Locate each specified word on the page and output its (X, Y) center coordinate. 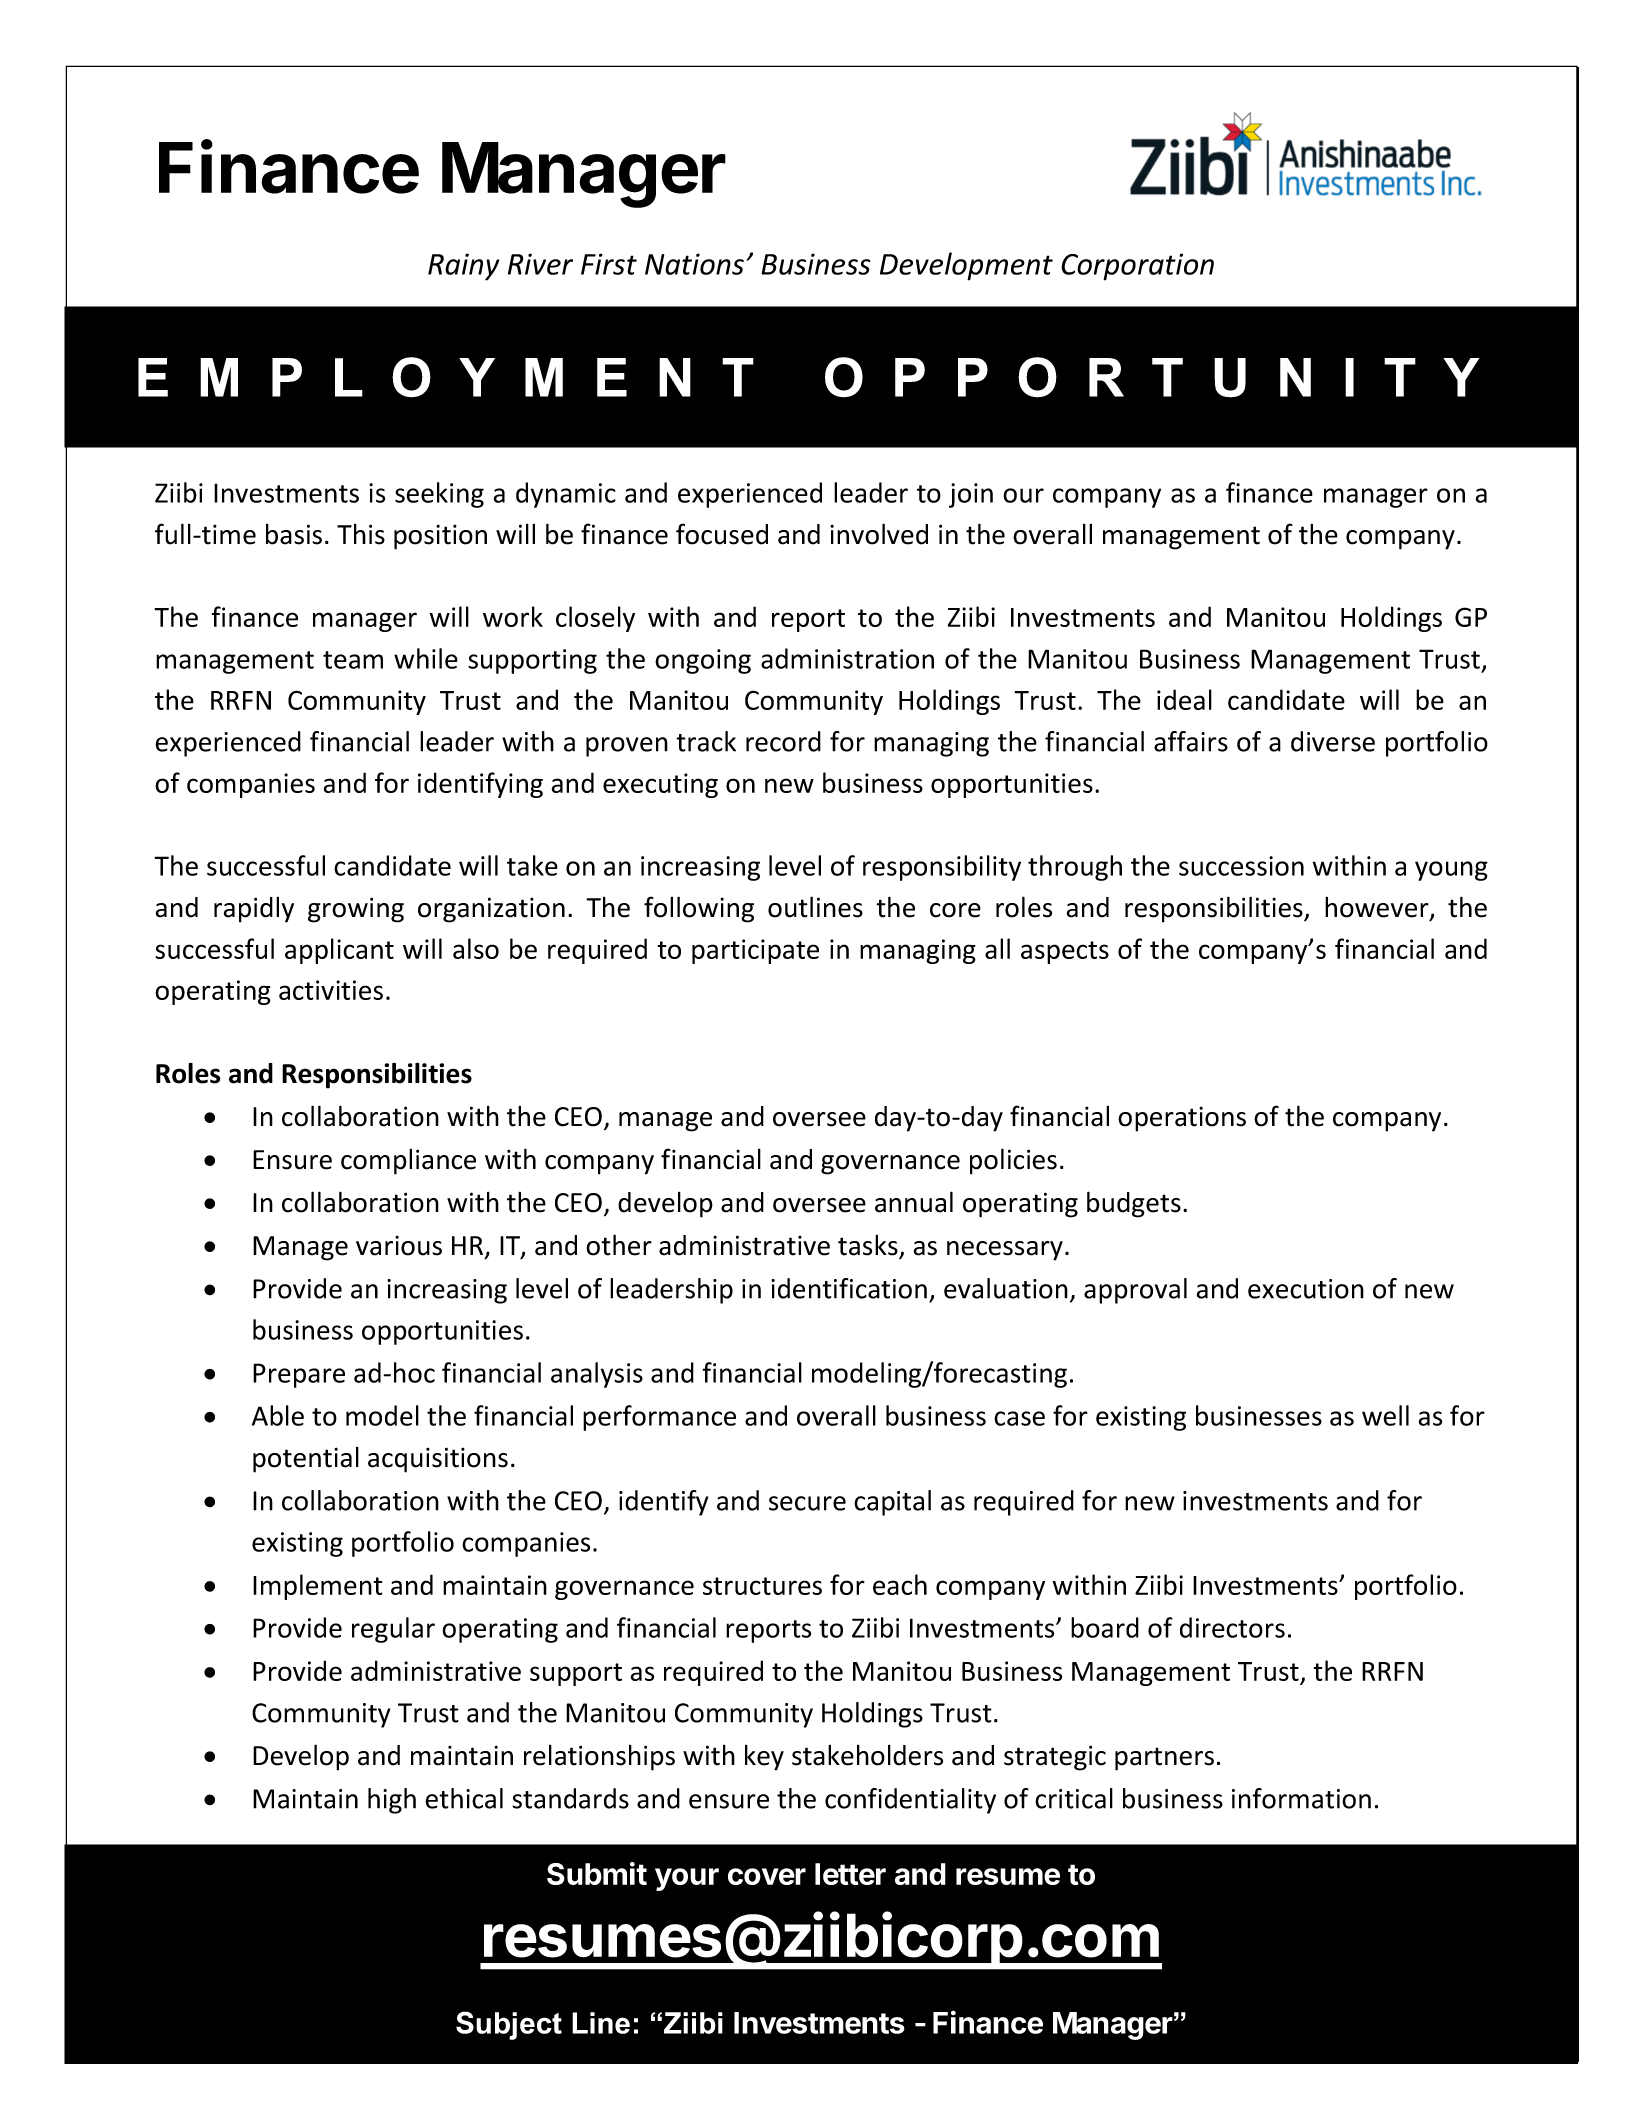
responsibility (942, 868)
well (1385, 1415)
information (1301, 1798)
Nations (694, 264)
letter (850, 1874)
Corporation (1137, 267)
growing (356, 910)
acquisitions (438, 1460)
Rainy (463, 267)
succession (1241, 866)
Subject (509, 2025)
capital (892, 1503)
